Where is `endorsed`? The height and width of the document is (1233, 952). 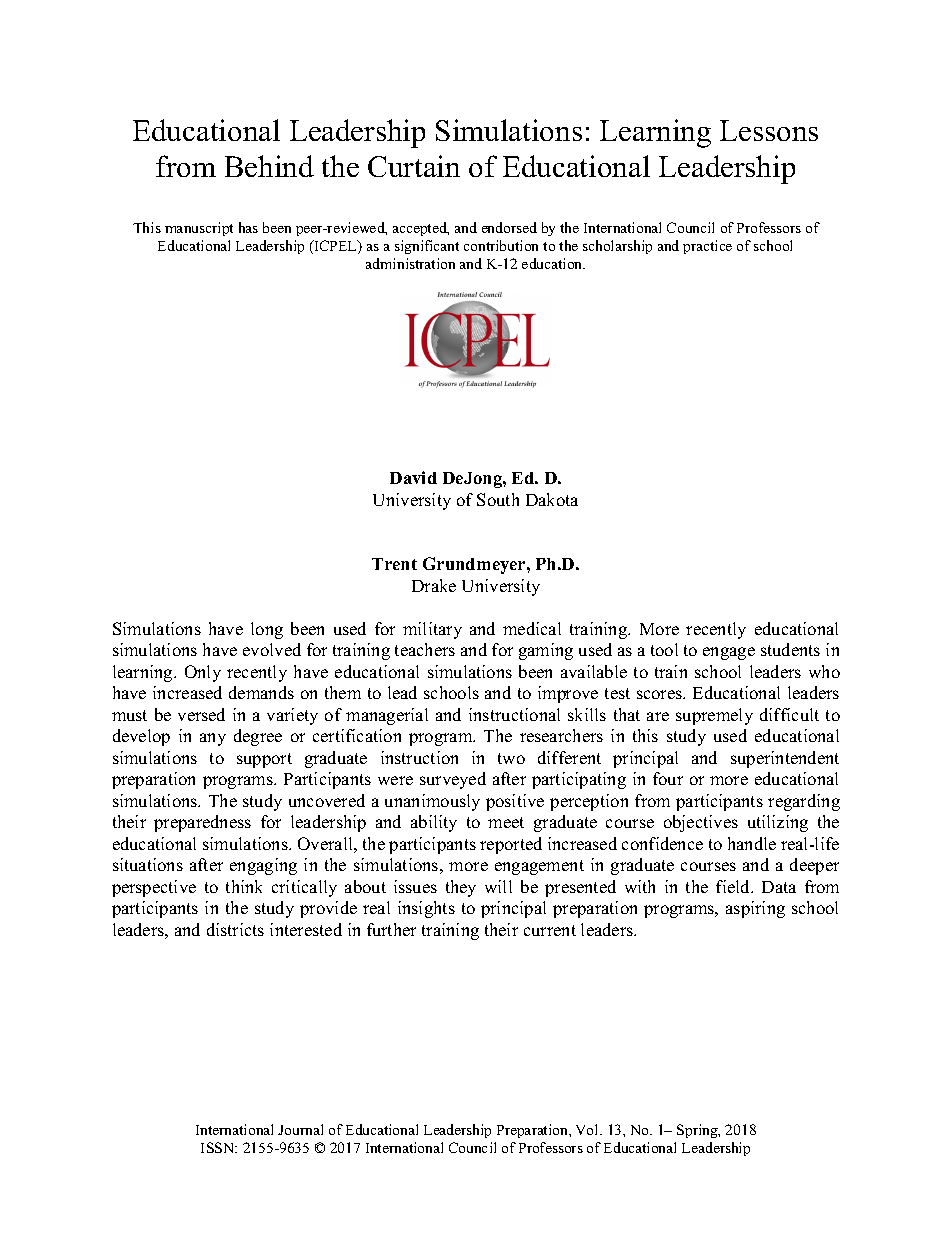
endorsed is located at coordinates (509, 227).
